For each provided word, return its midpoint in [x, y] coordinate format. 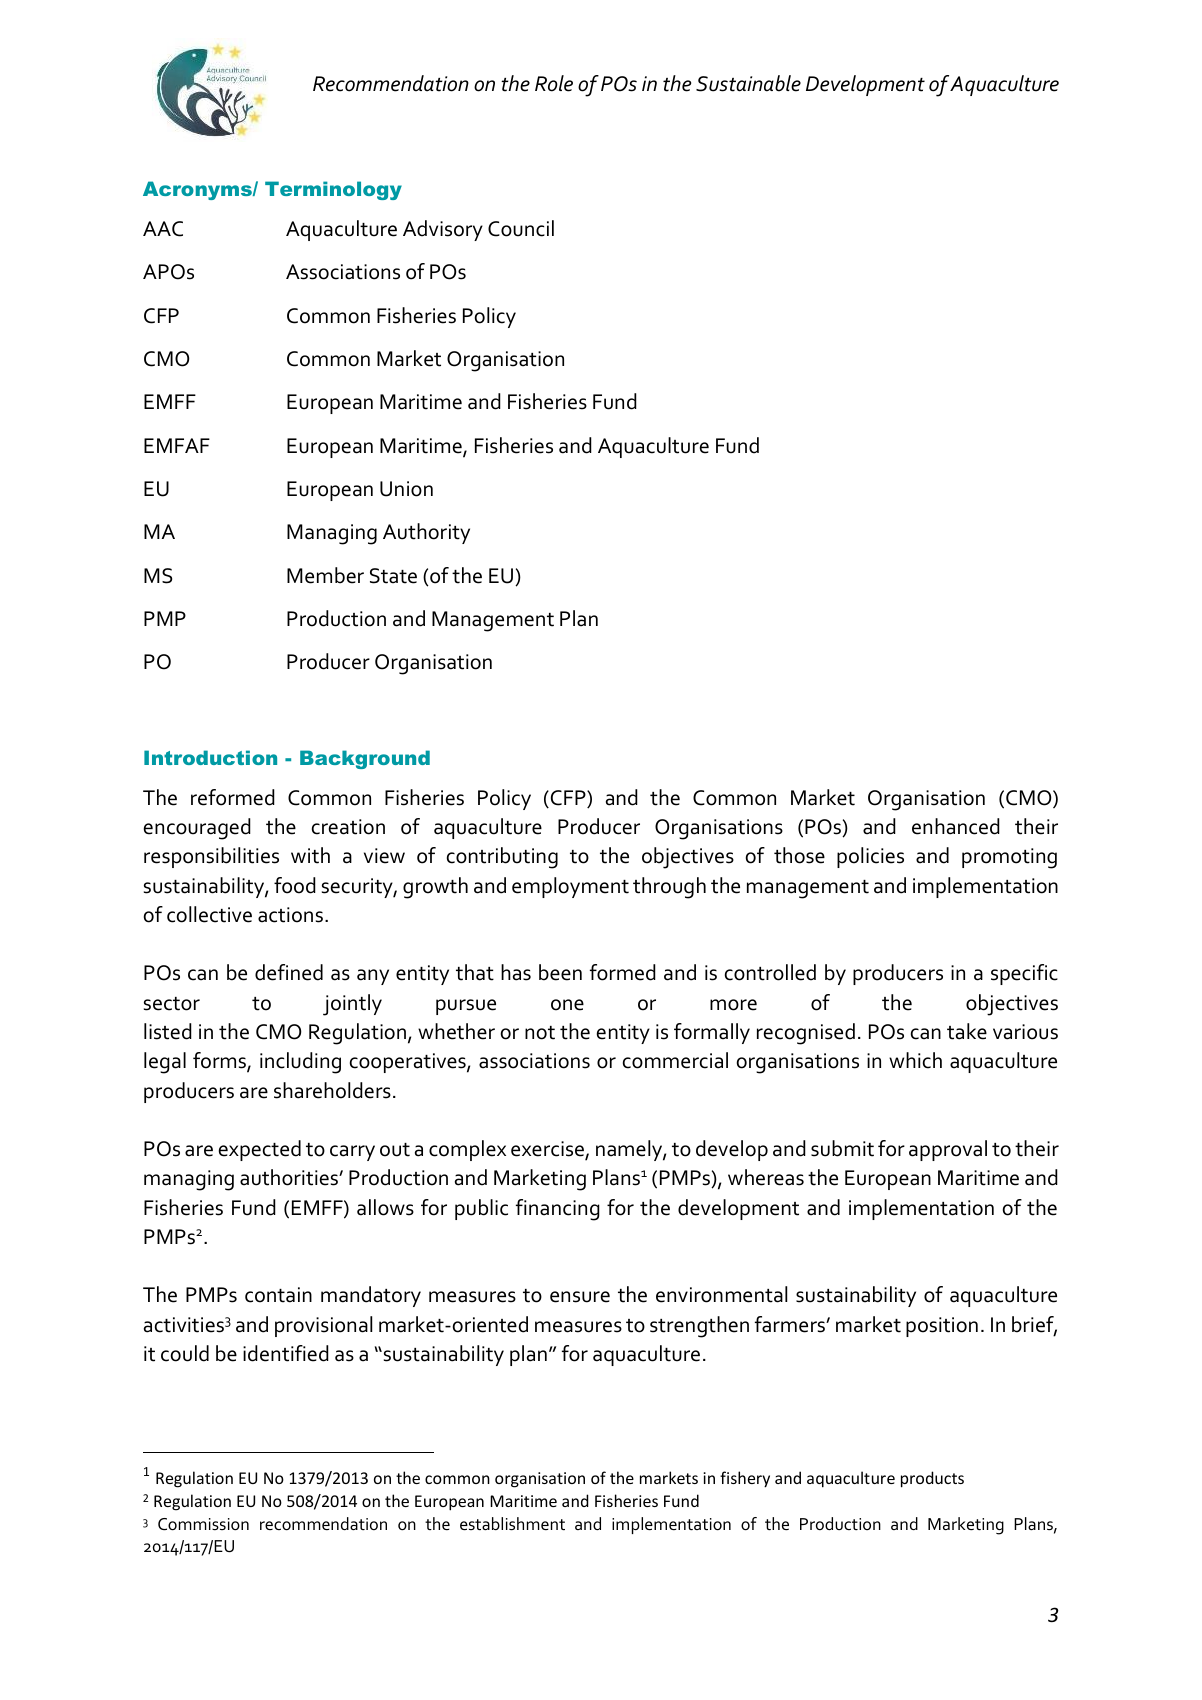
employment [570, 887]
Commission [203, 1524]
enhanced [956, 826]
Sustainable [748, 83]
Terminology [333, 190]
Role [554, 83]
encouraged [197, 829]
